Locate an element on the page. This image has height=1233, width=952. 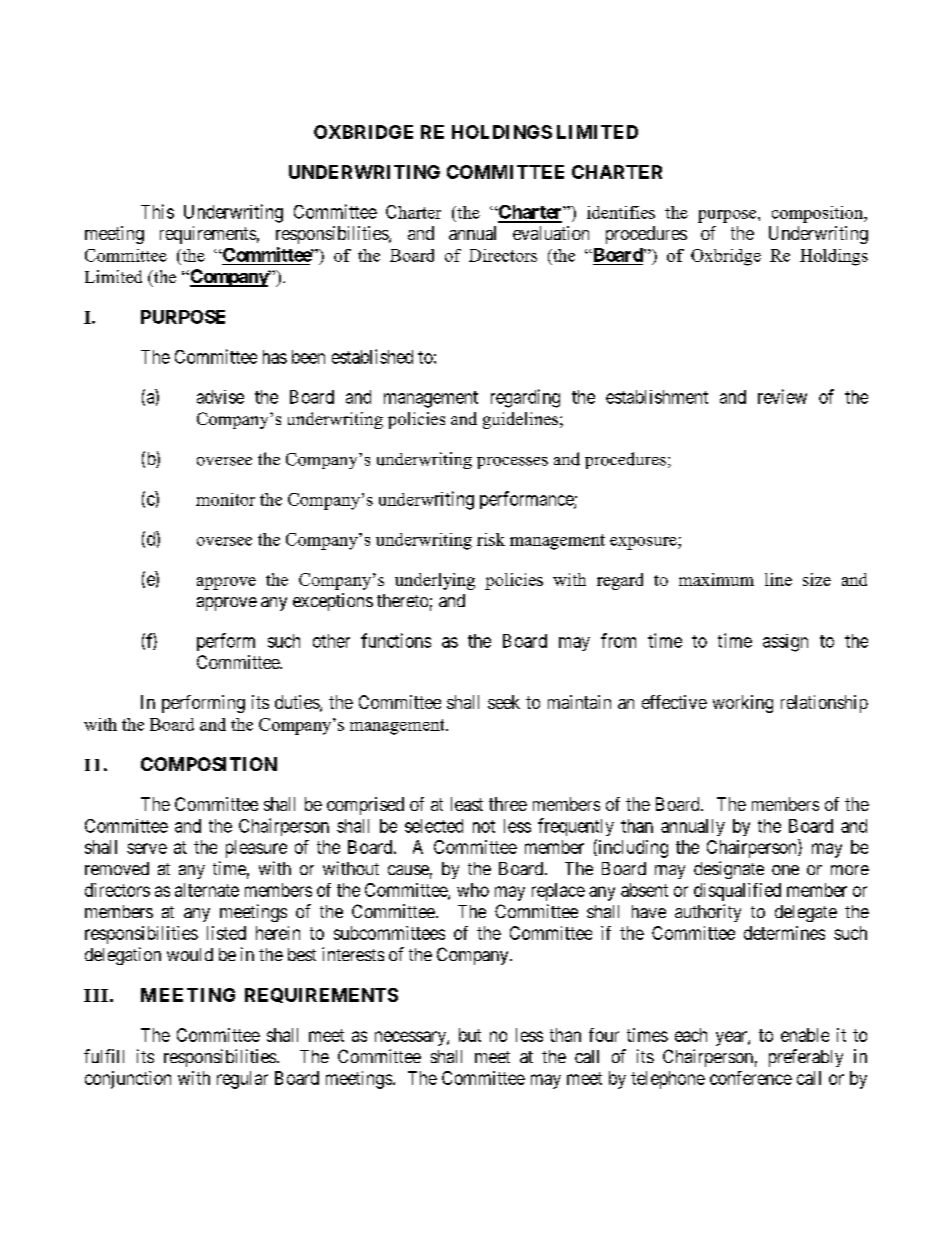
evaluation is located at coordinates (551, 233).
